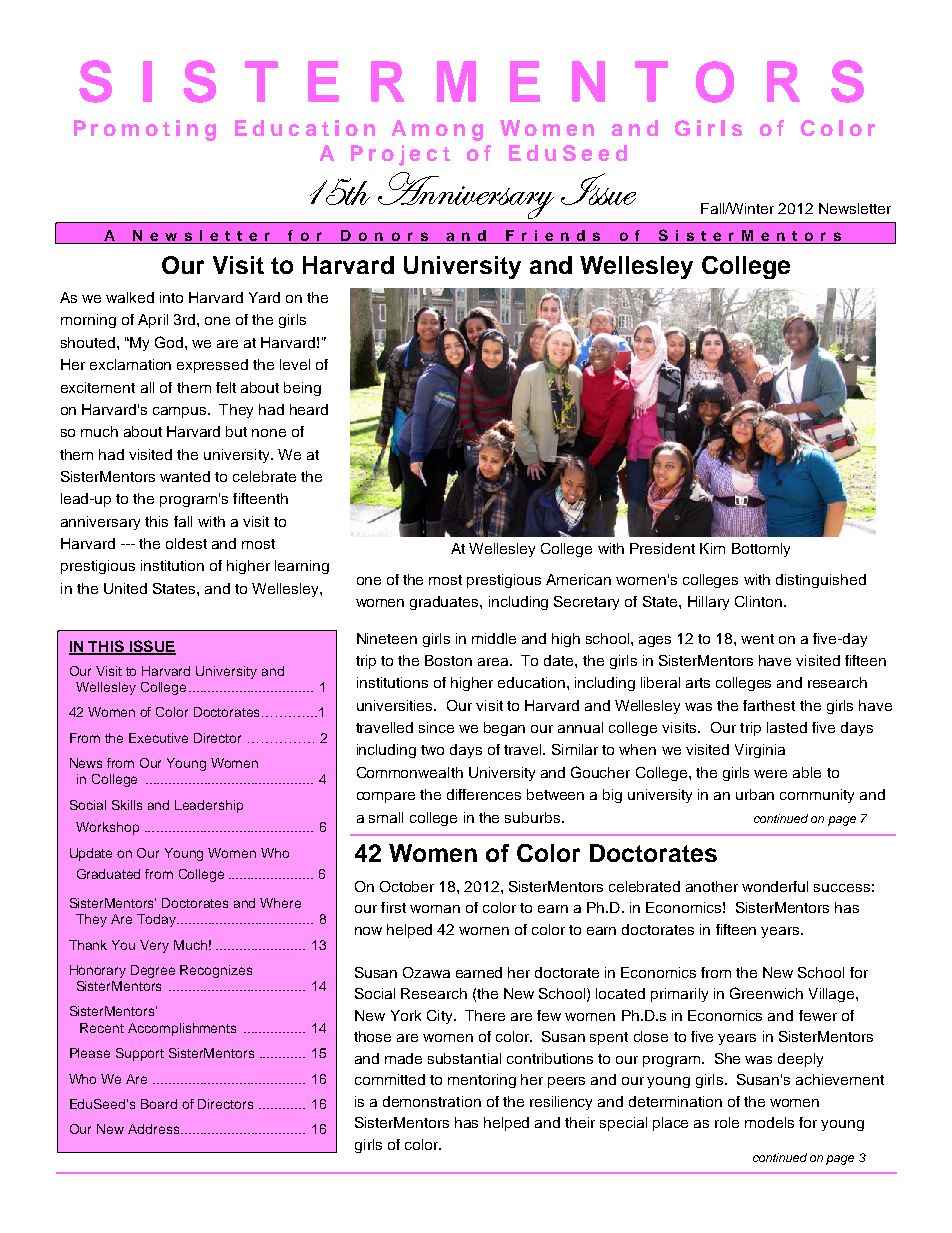 This screenshot has width=952, height=1233. Describe the element at coordinates (712, 548) in the screenshot. I see `Kim` at that location.
